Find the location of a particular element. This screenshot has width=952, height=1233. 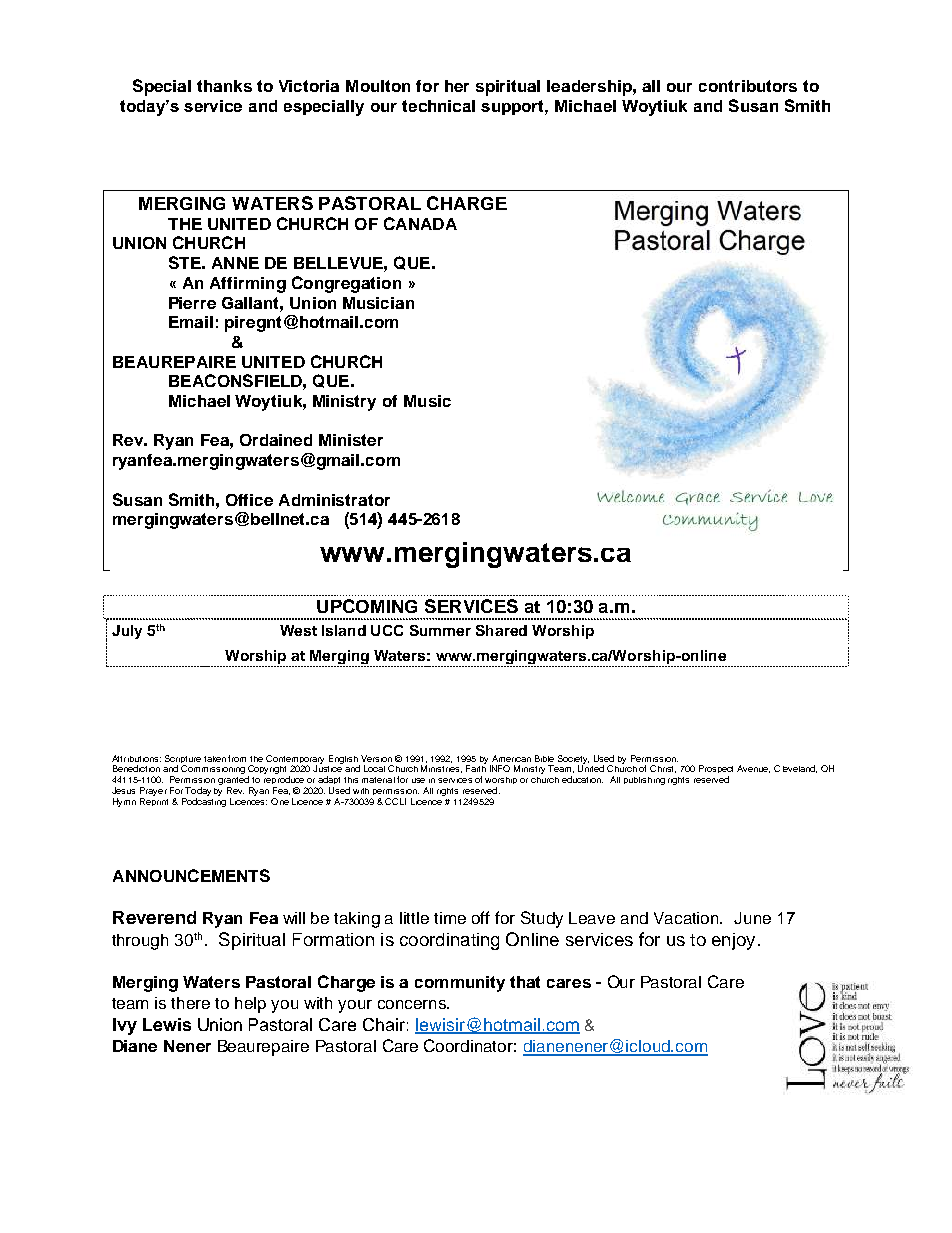

thanks is located at coordinates (224, 86).
